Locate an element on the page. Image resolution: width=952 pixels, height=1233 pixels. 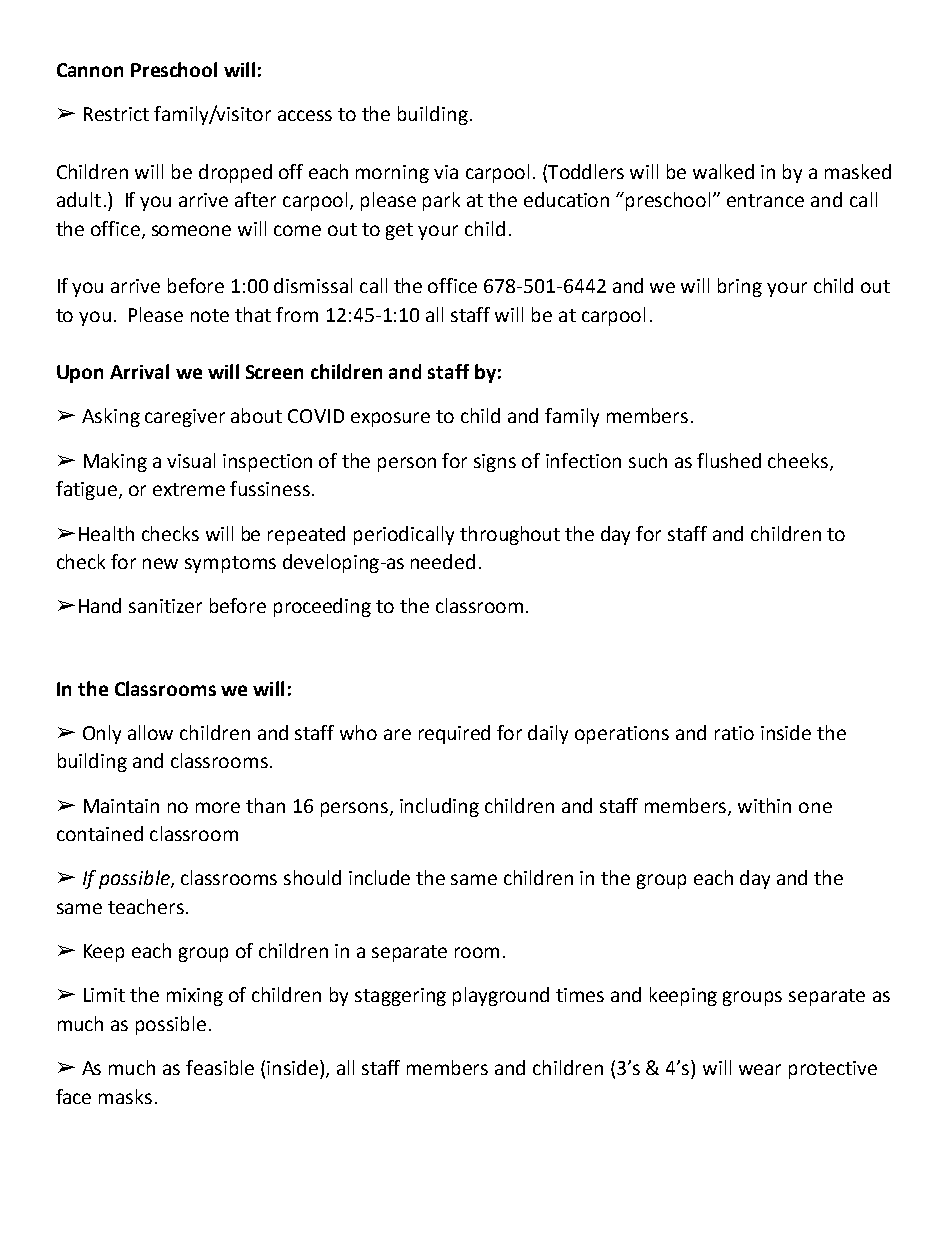
feasible is located at coordinates (220, 1067).
